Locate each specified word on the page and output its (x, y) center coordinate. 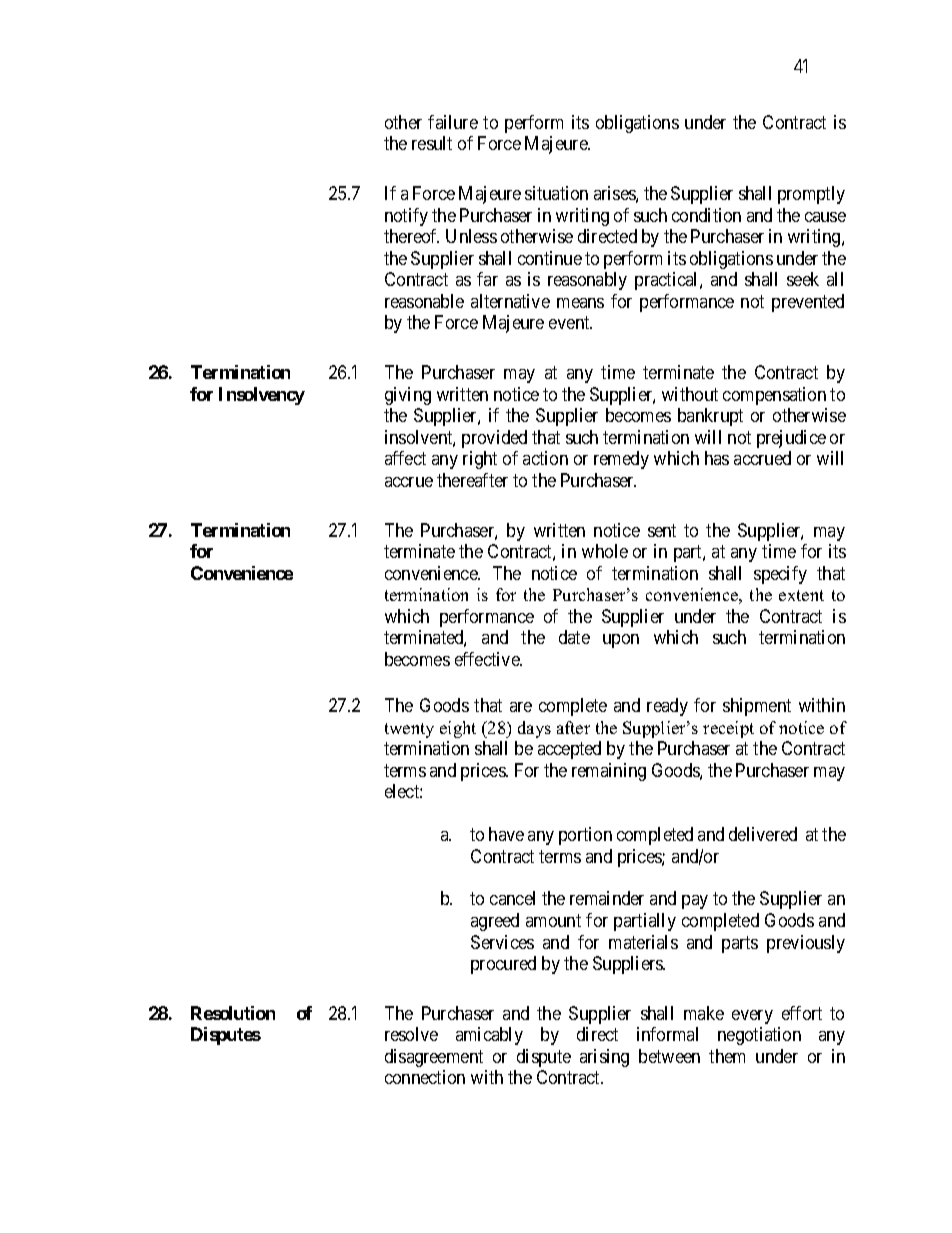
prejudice (791, 439)
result (432, 143)
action (545, 458)
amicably (489, 1036)
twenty (409, 730)
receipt (728, 729)
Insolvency (262, 396)
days (534, 729)
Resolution (233, 1013)
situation (556, 193)
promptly (811, 195)
